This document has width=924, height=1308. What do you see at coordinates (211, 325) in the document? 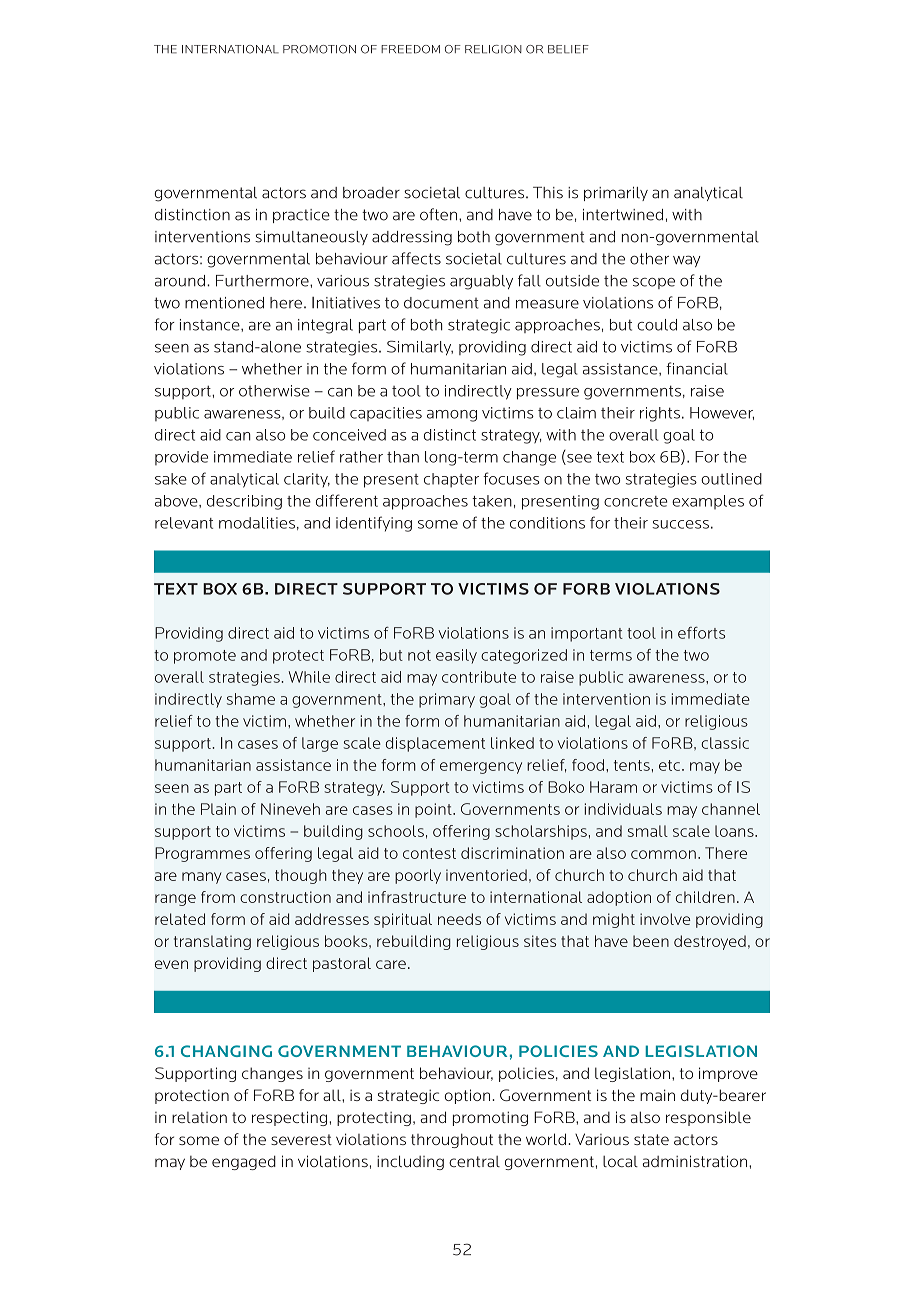
I see `instance` at bounding box center [211, 325].
